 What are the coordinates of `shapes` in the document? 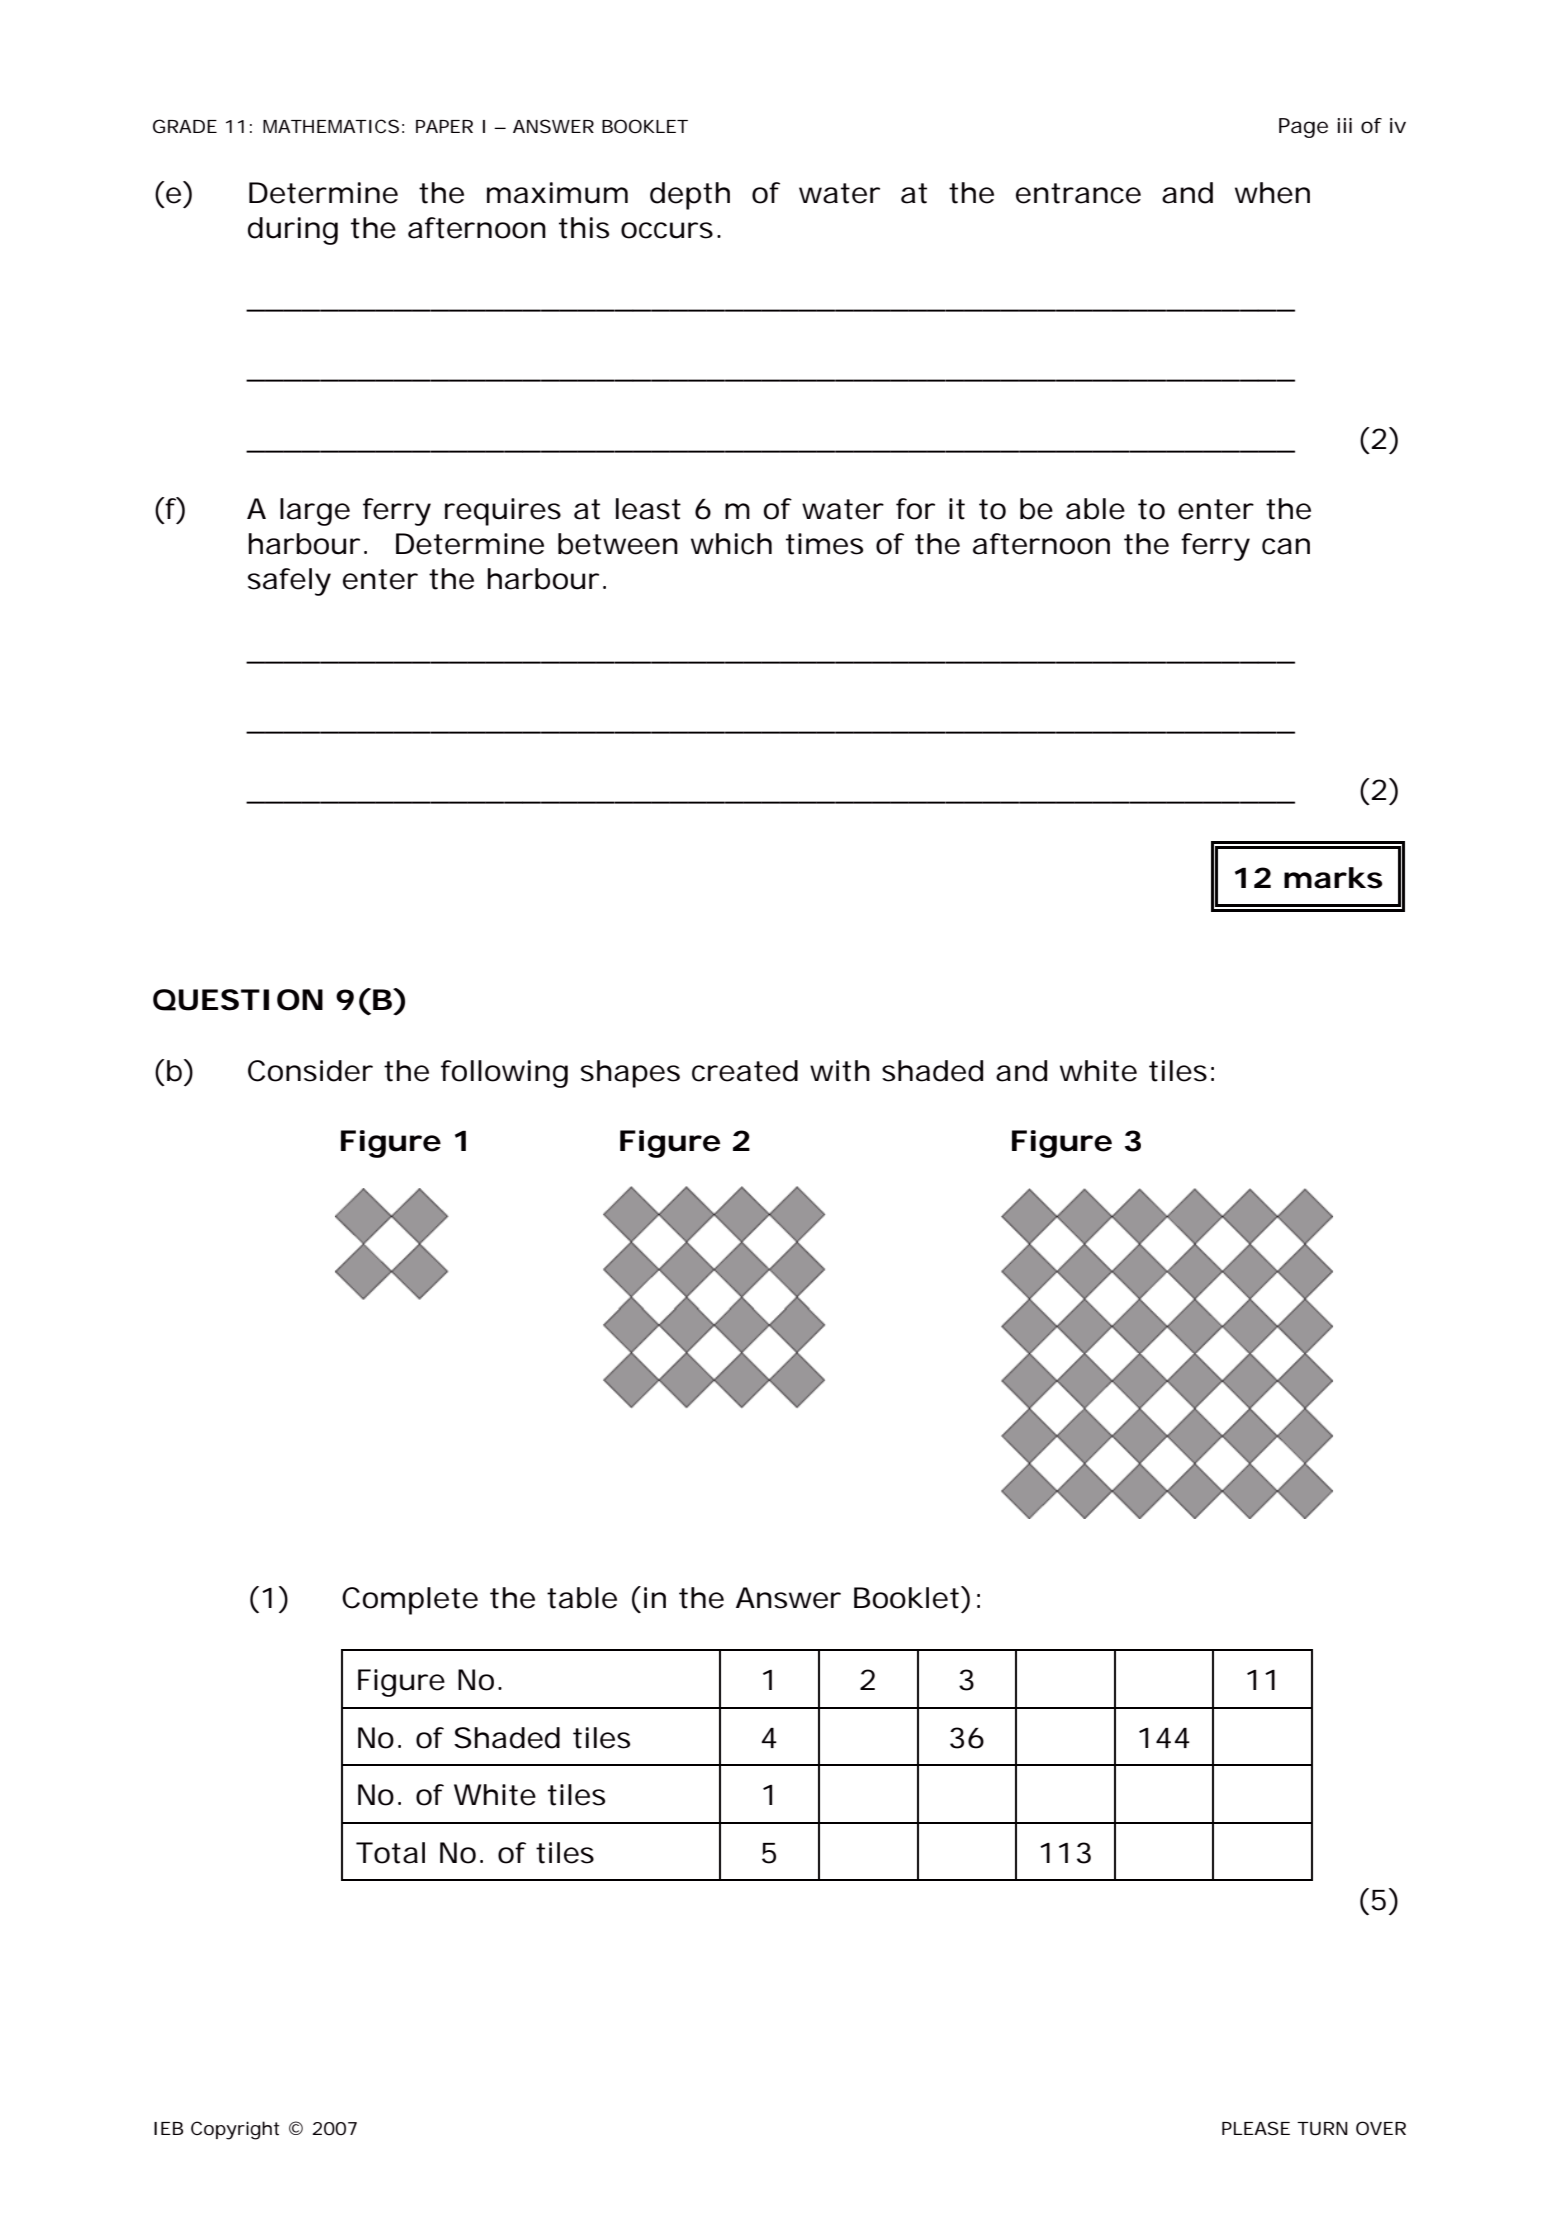 It's located at (630, 1074).
